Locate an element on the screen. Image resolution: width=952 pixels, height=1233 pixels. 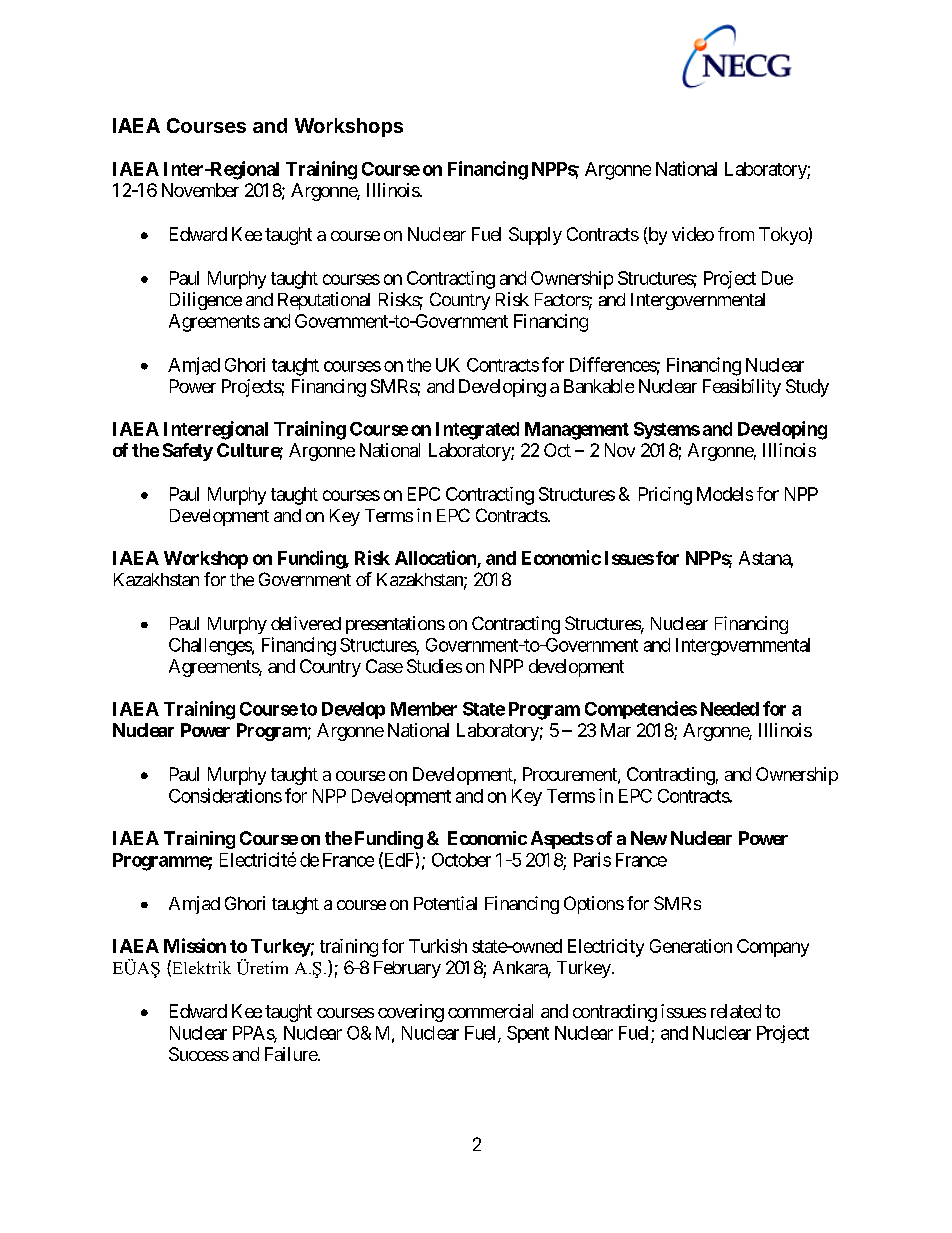
Models is located at coordinates (725, 494).
